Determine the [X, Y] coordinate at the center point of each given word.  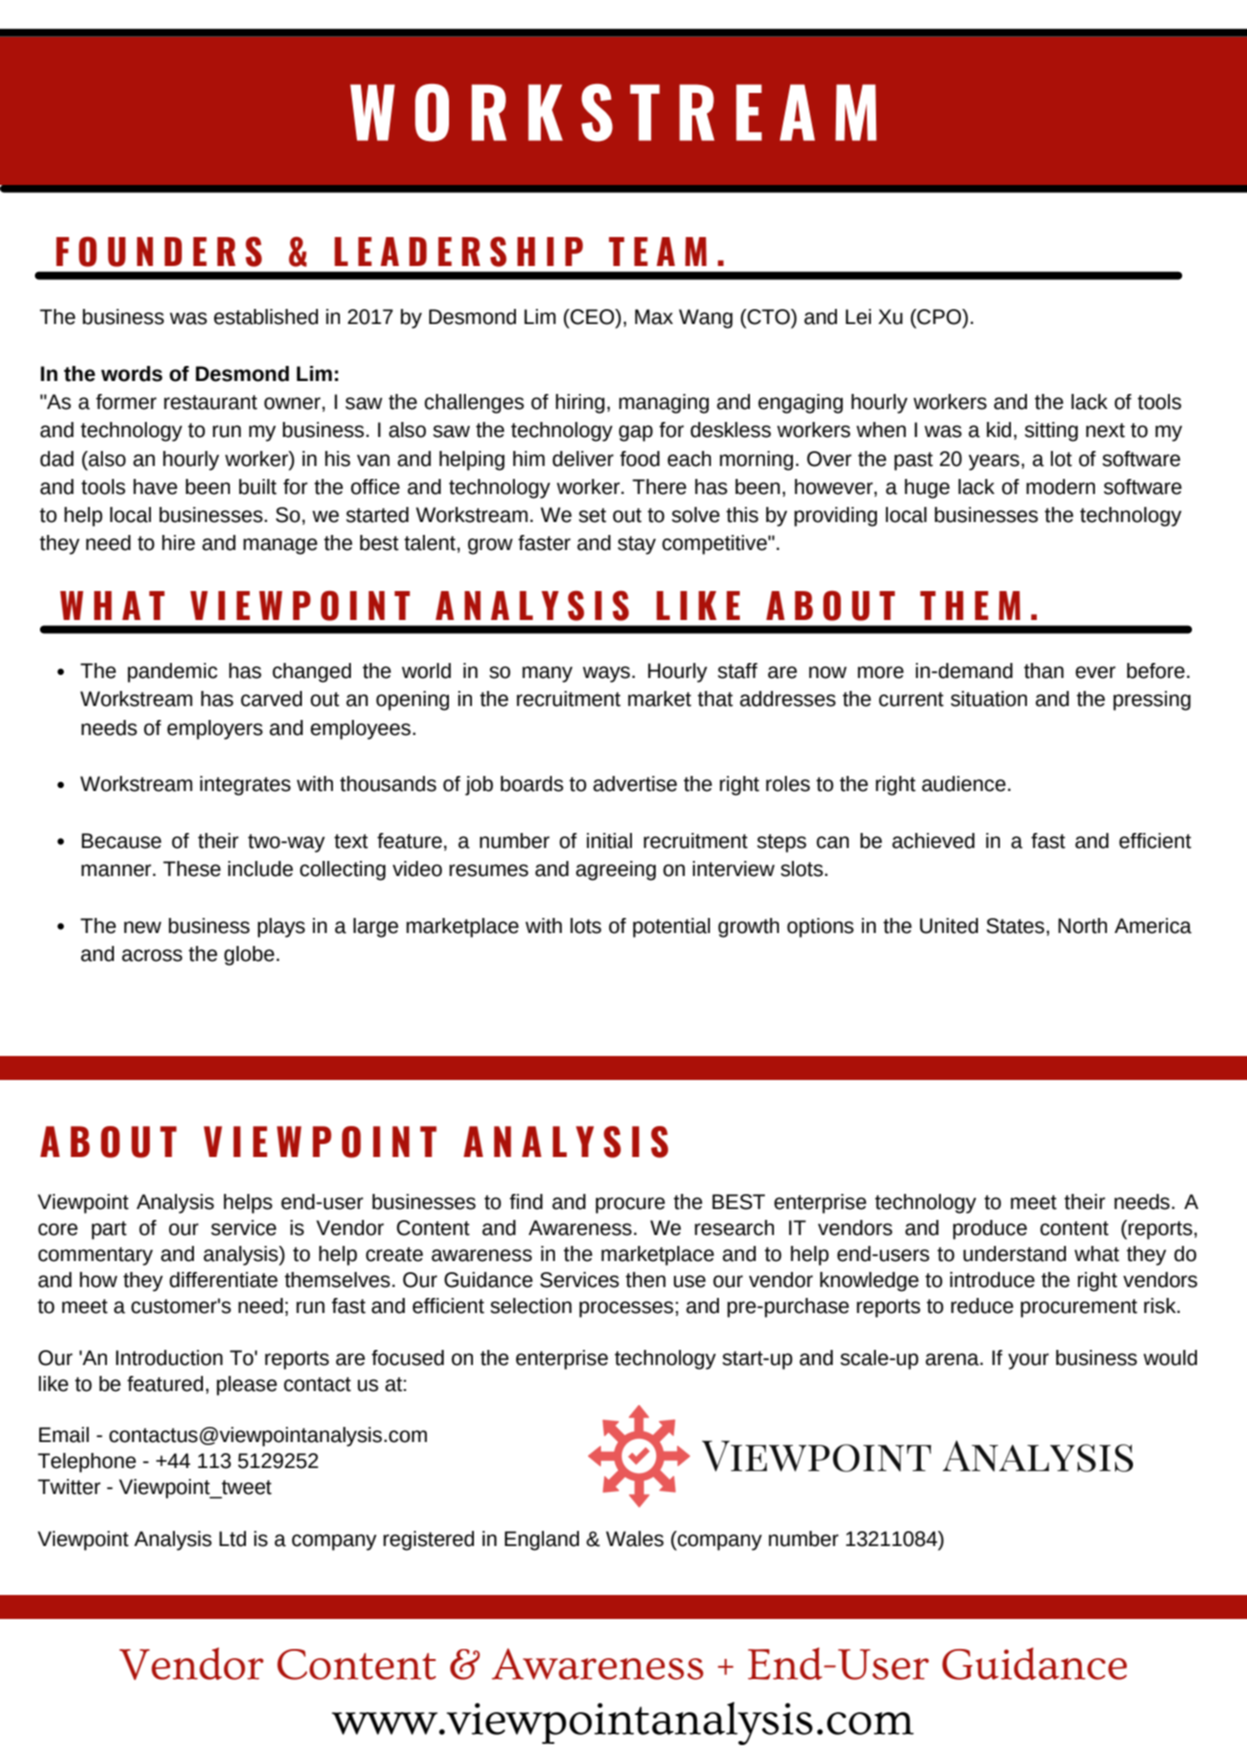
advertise [635, 784]
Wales [635, 1539]
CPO [939, 318]
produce [990, 1230]
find [526, 1202]
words [132, 374]
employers [215, 730]
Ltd [232, 1539]
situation [989, 699]
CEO [592, 318]
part [109, 1230]
